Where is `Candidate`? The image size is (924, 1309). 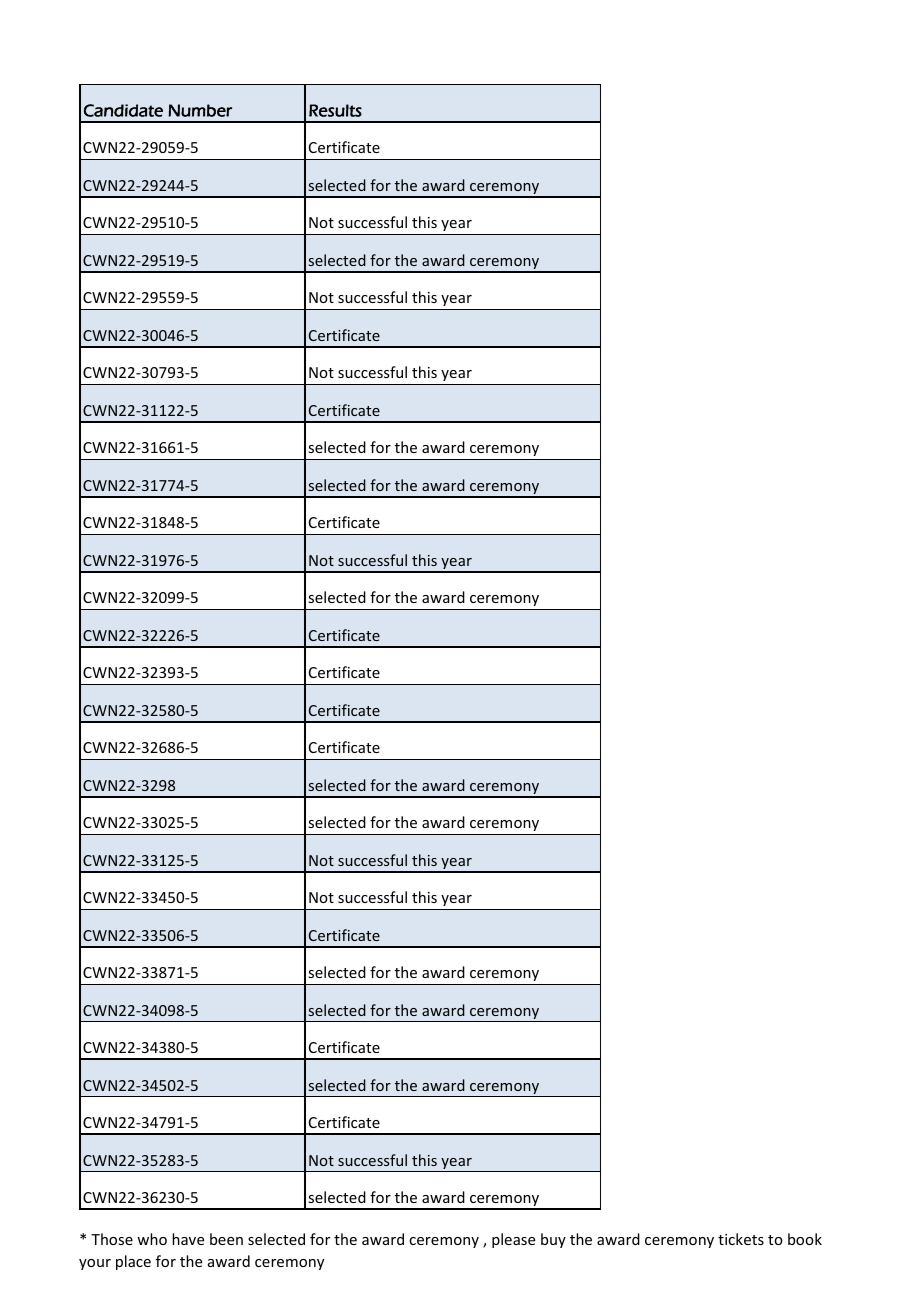 Candidate is located at coordinates (123, 110).
